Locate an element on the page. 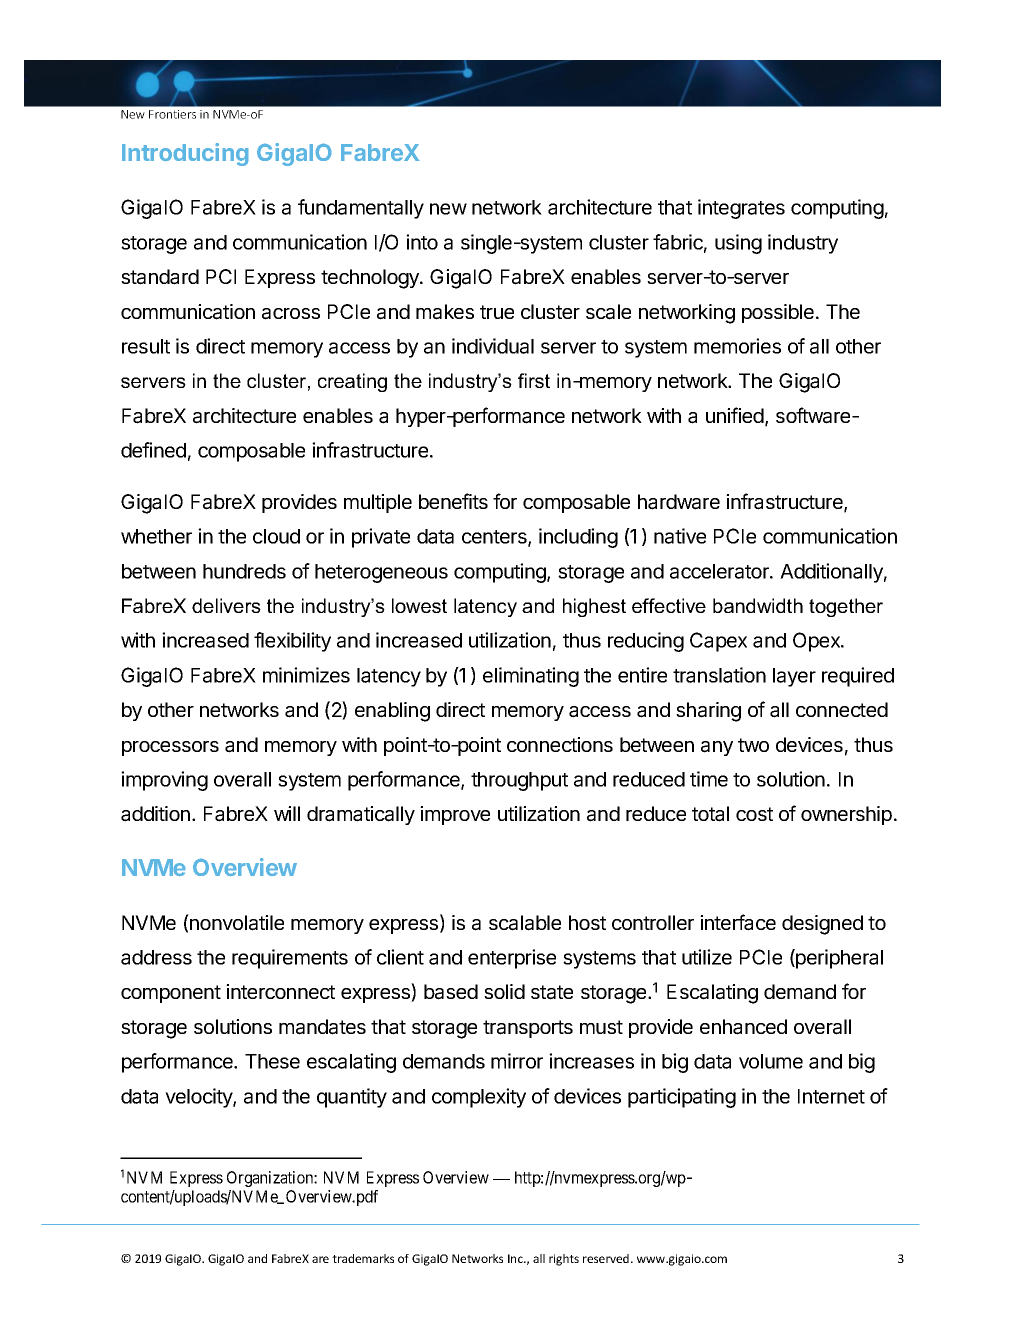 This document has height=1327, width=1025. benefits is located at coordinates (453, 501).
